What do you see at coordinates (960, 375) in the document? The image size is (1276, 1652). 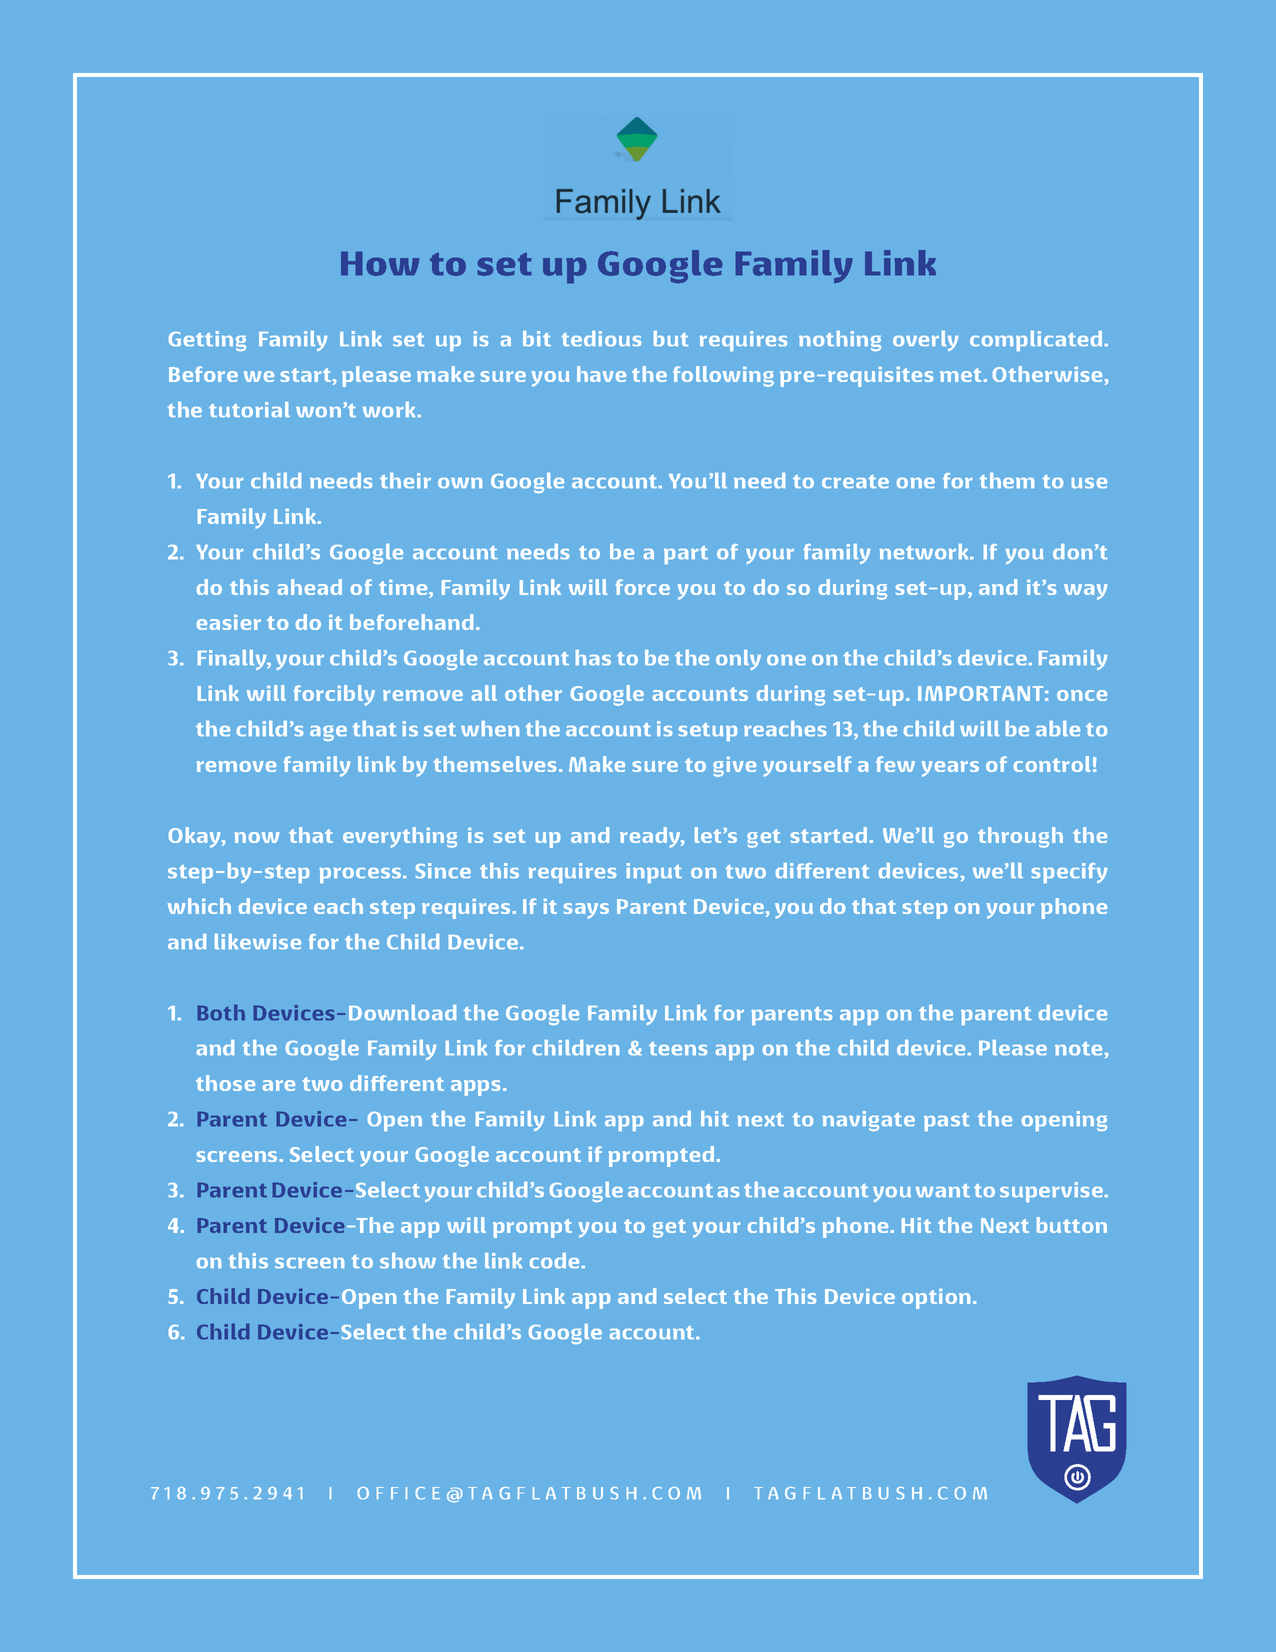 I see `met` at bounding box center [960, 375].
